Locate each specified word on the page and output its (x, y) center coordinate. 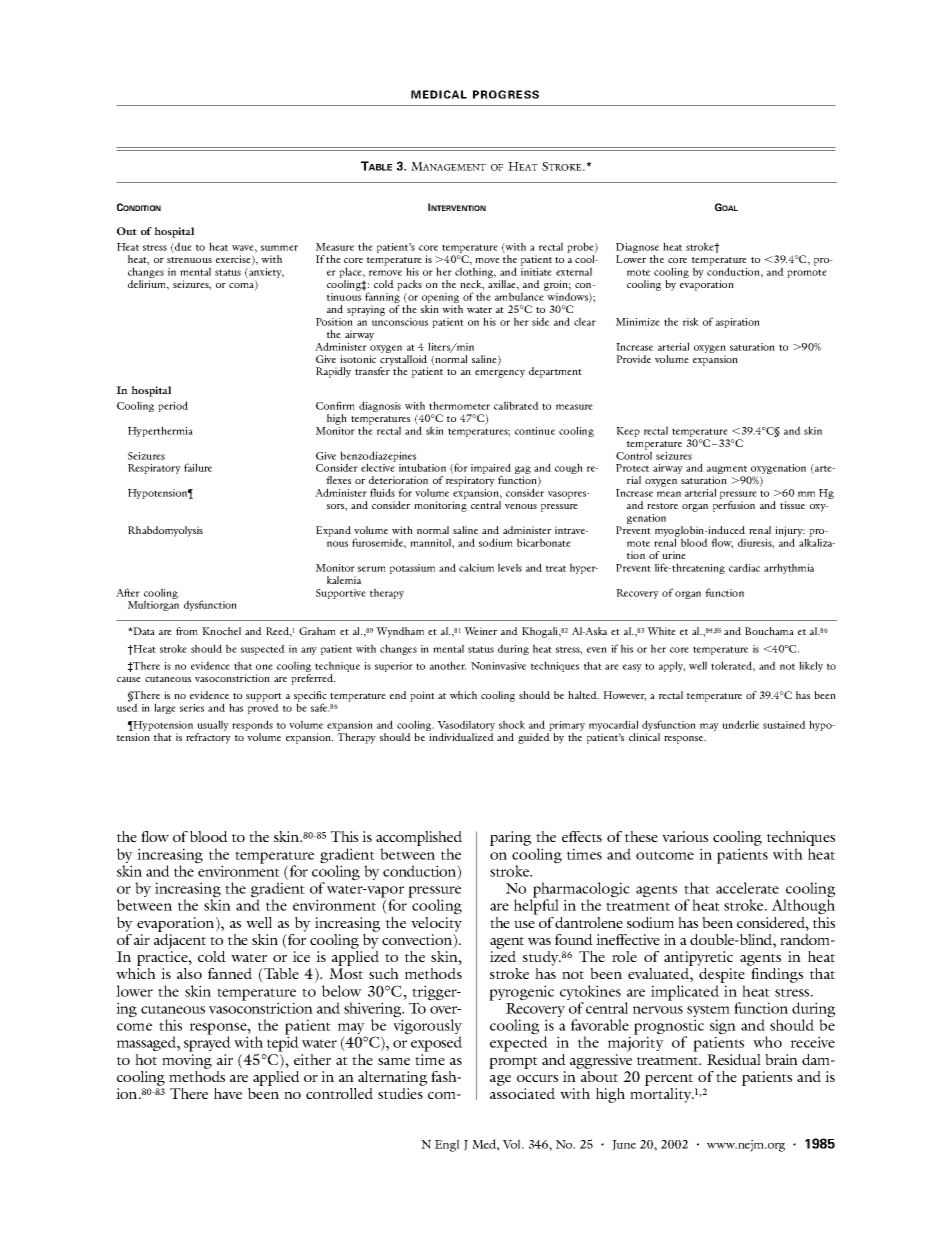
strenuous (189, 260)
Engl (447, 1145)
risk (691, 321)
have (228, 1093)
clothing (475, 274)
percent (669, 1080)
